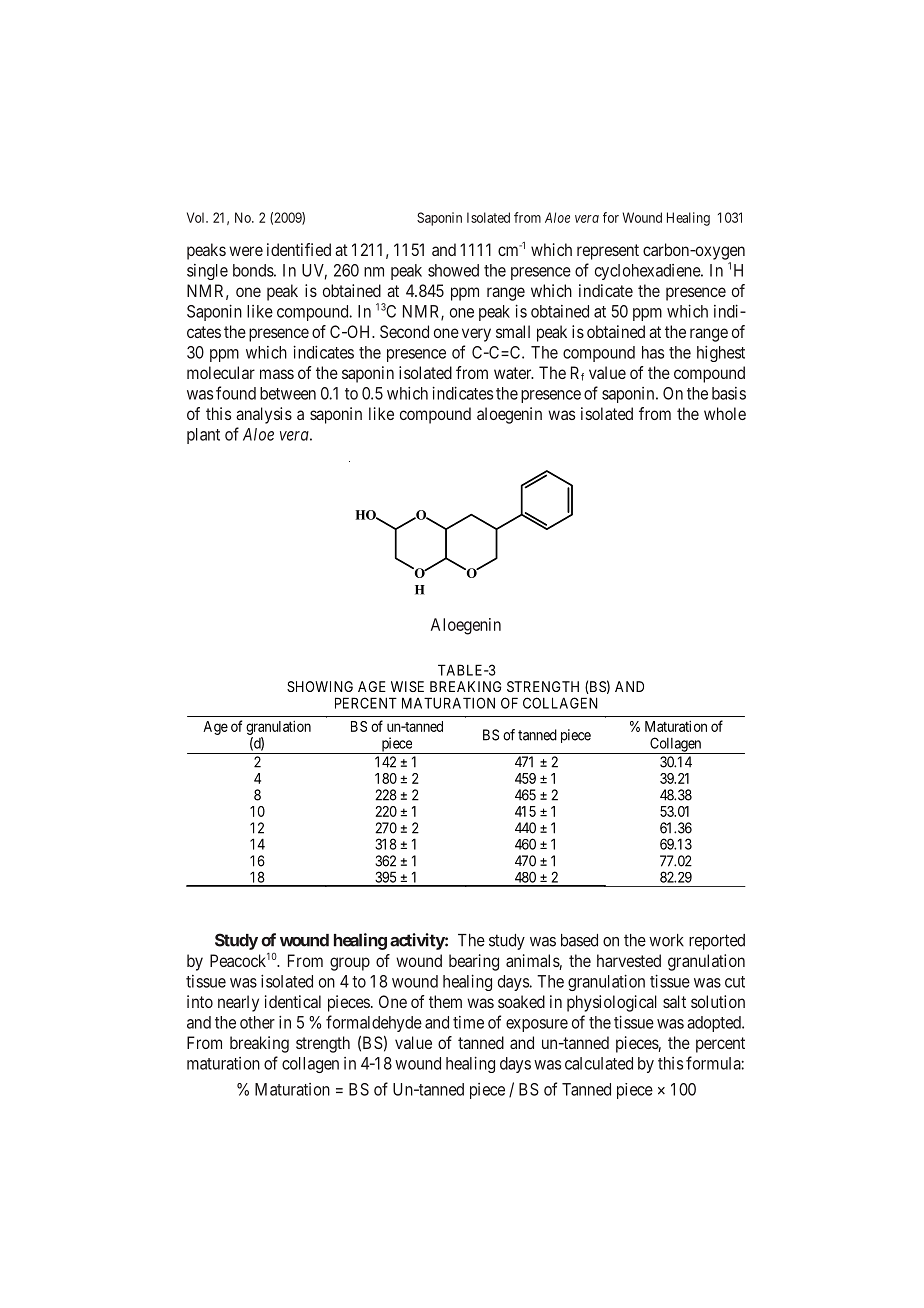  What do you see at coordinates (729, 393) in the document?
I see `basis` at bounding box center [729, 393].
